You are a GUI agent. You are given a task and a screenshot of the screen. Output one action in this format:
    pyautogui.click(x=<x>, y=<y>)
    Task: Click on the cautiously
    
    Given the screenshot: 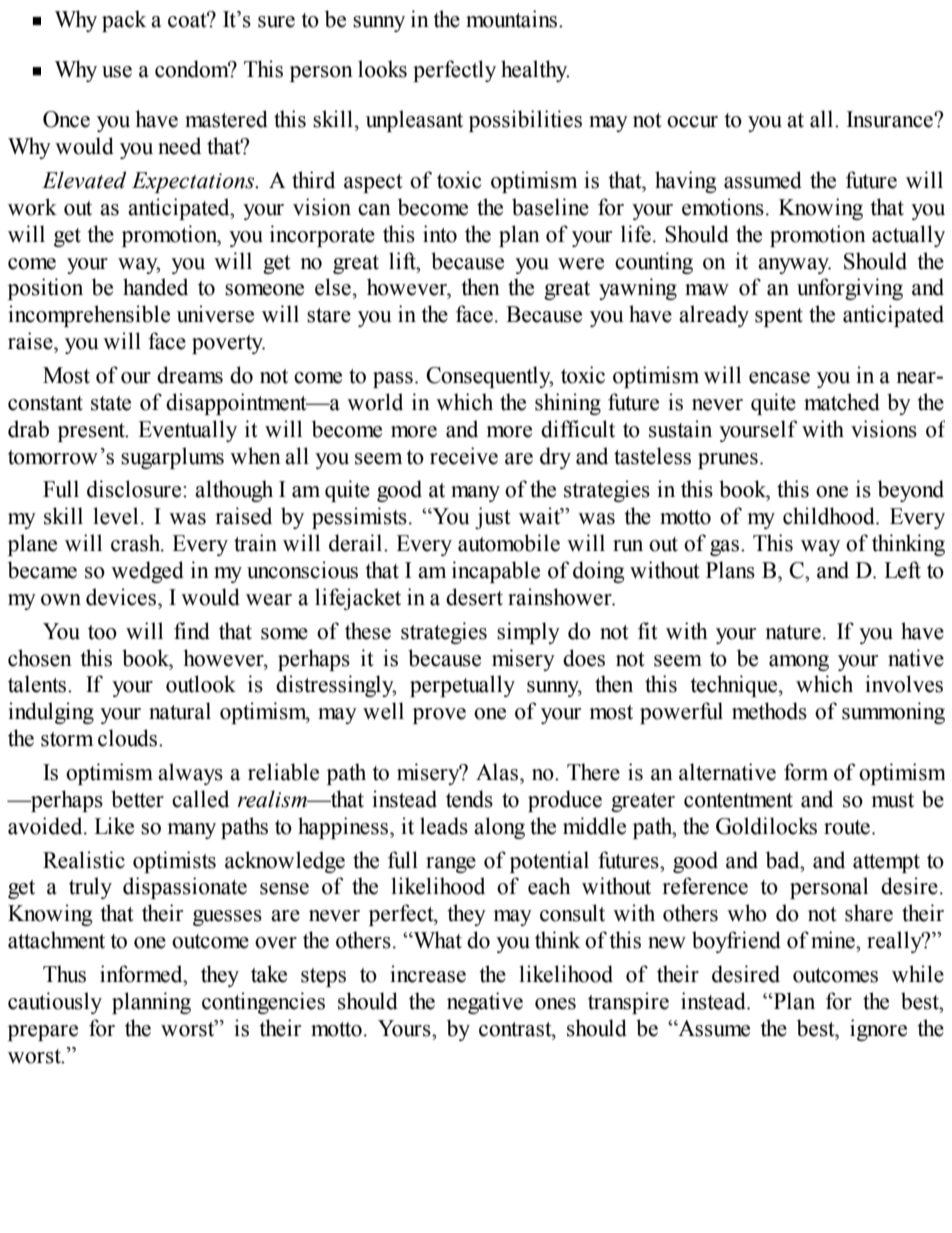 What is the action you would take?
    pyautogui.click(x=55, y=1003)
